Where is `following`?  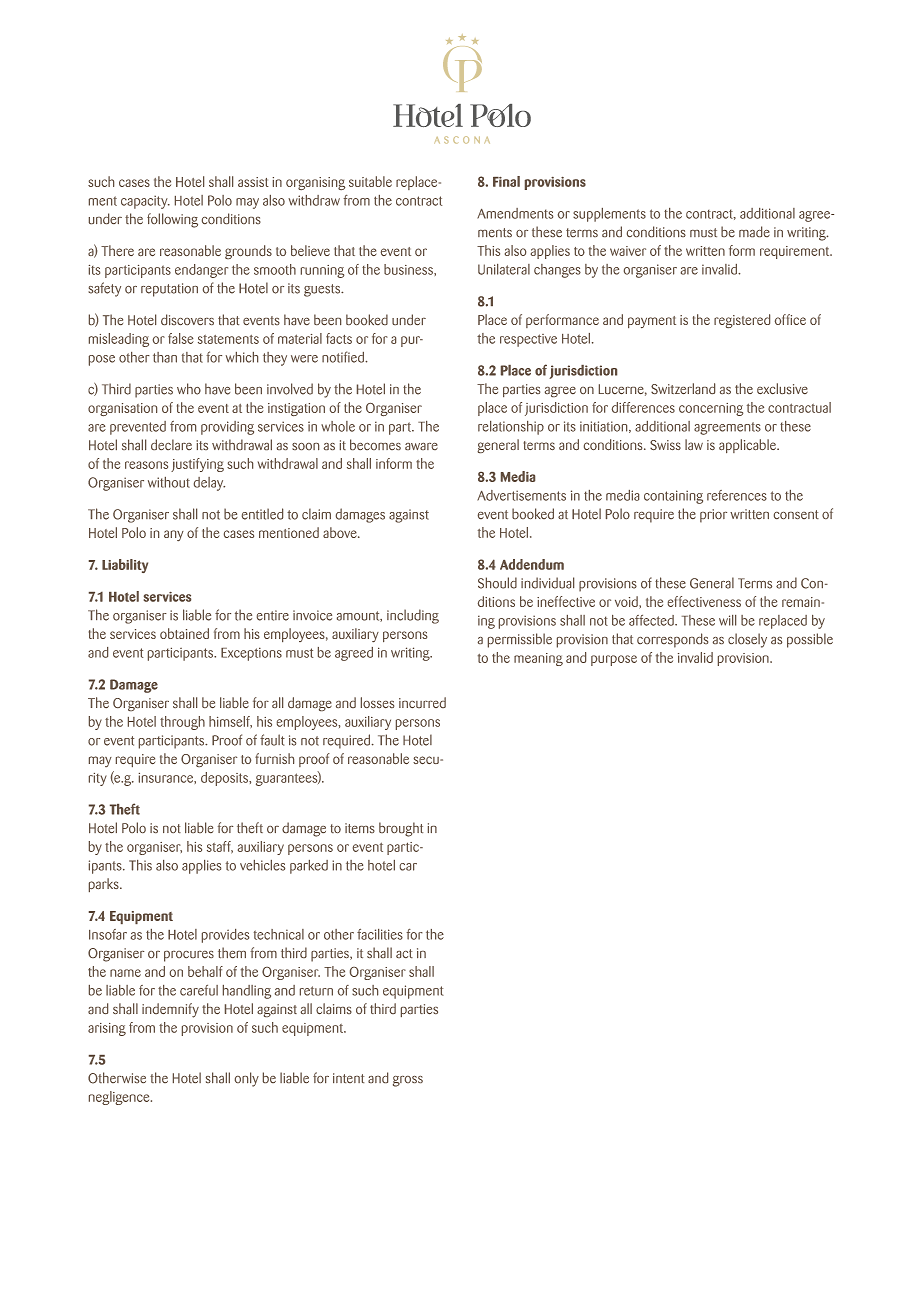 following is located at coordinates (172, 220).
